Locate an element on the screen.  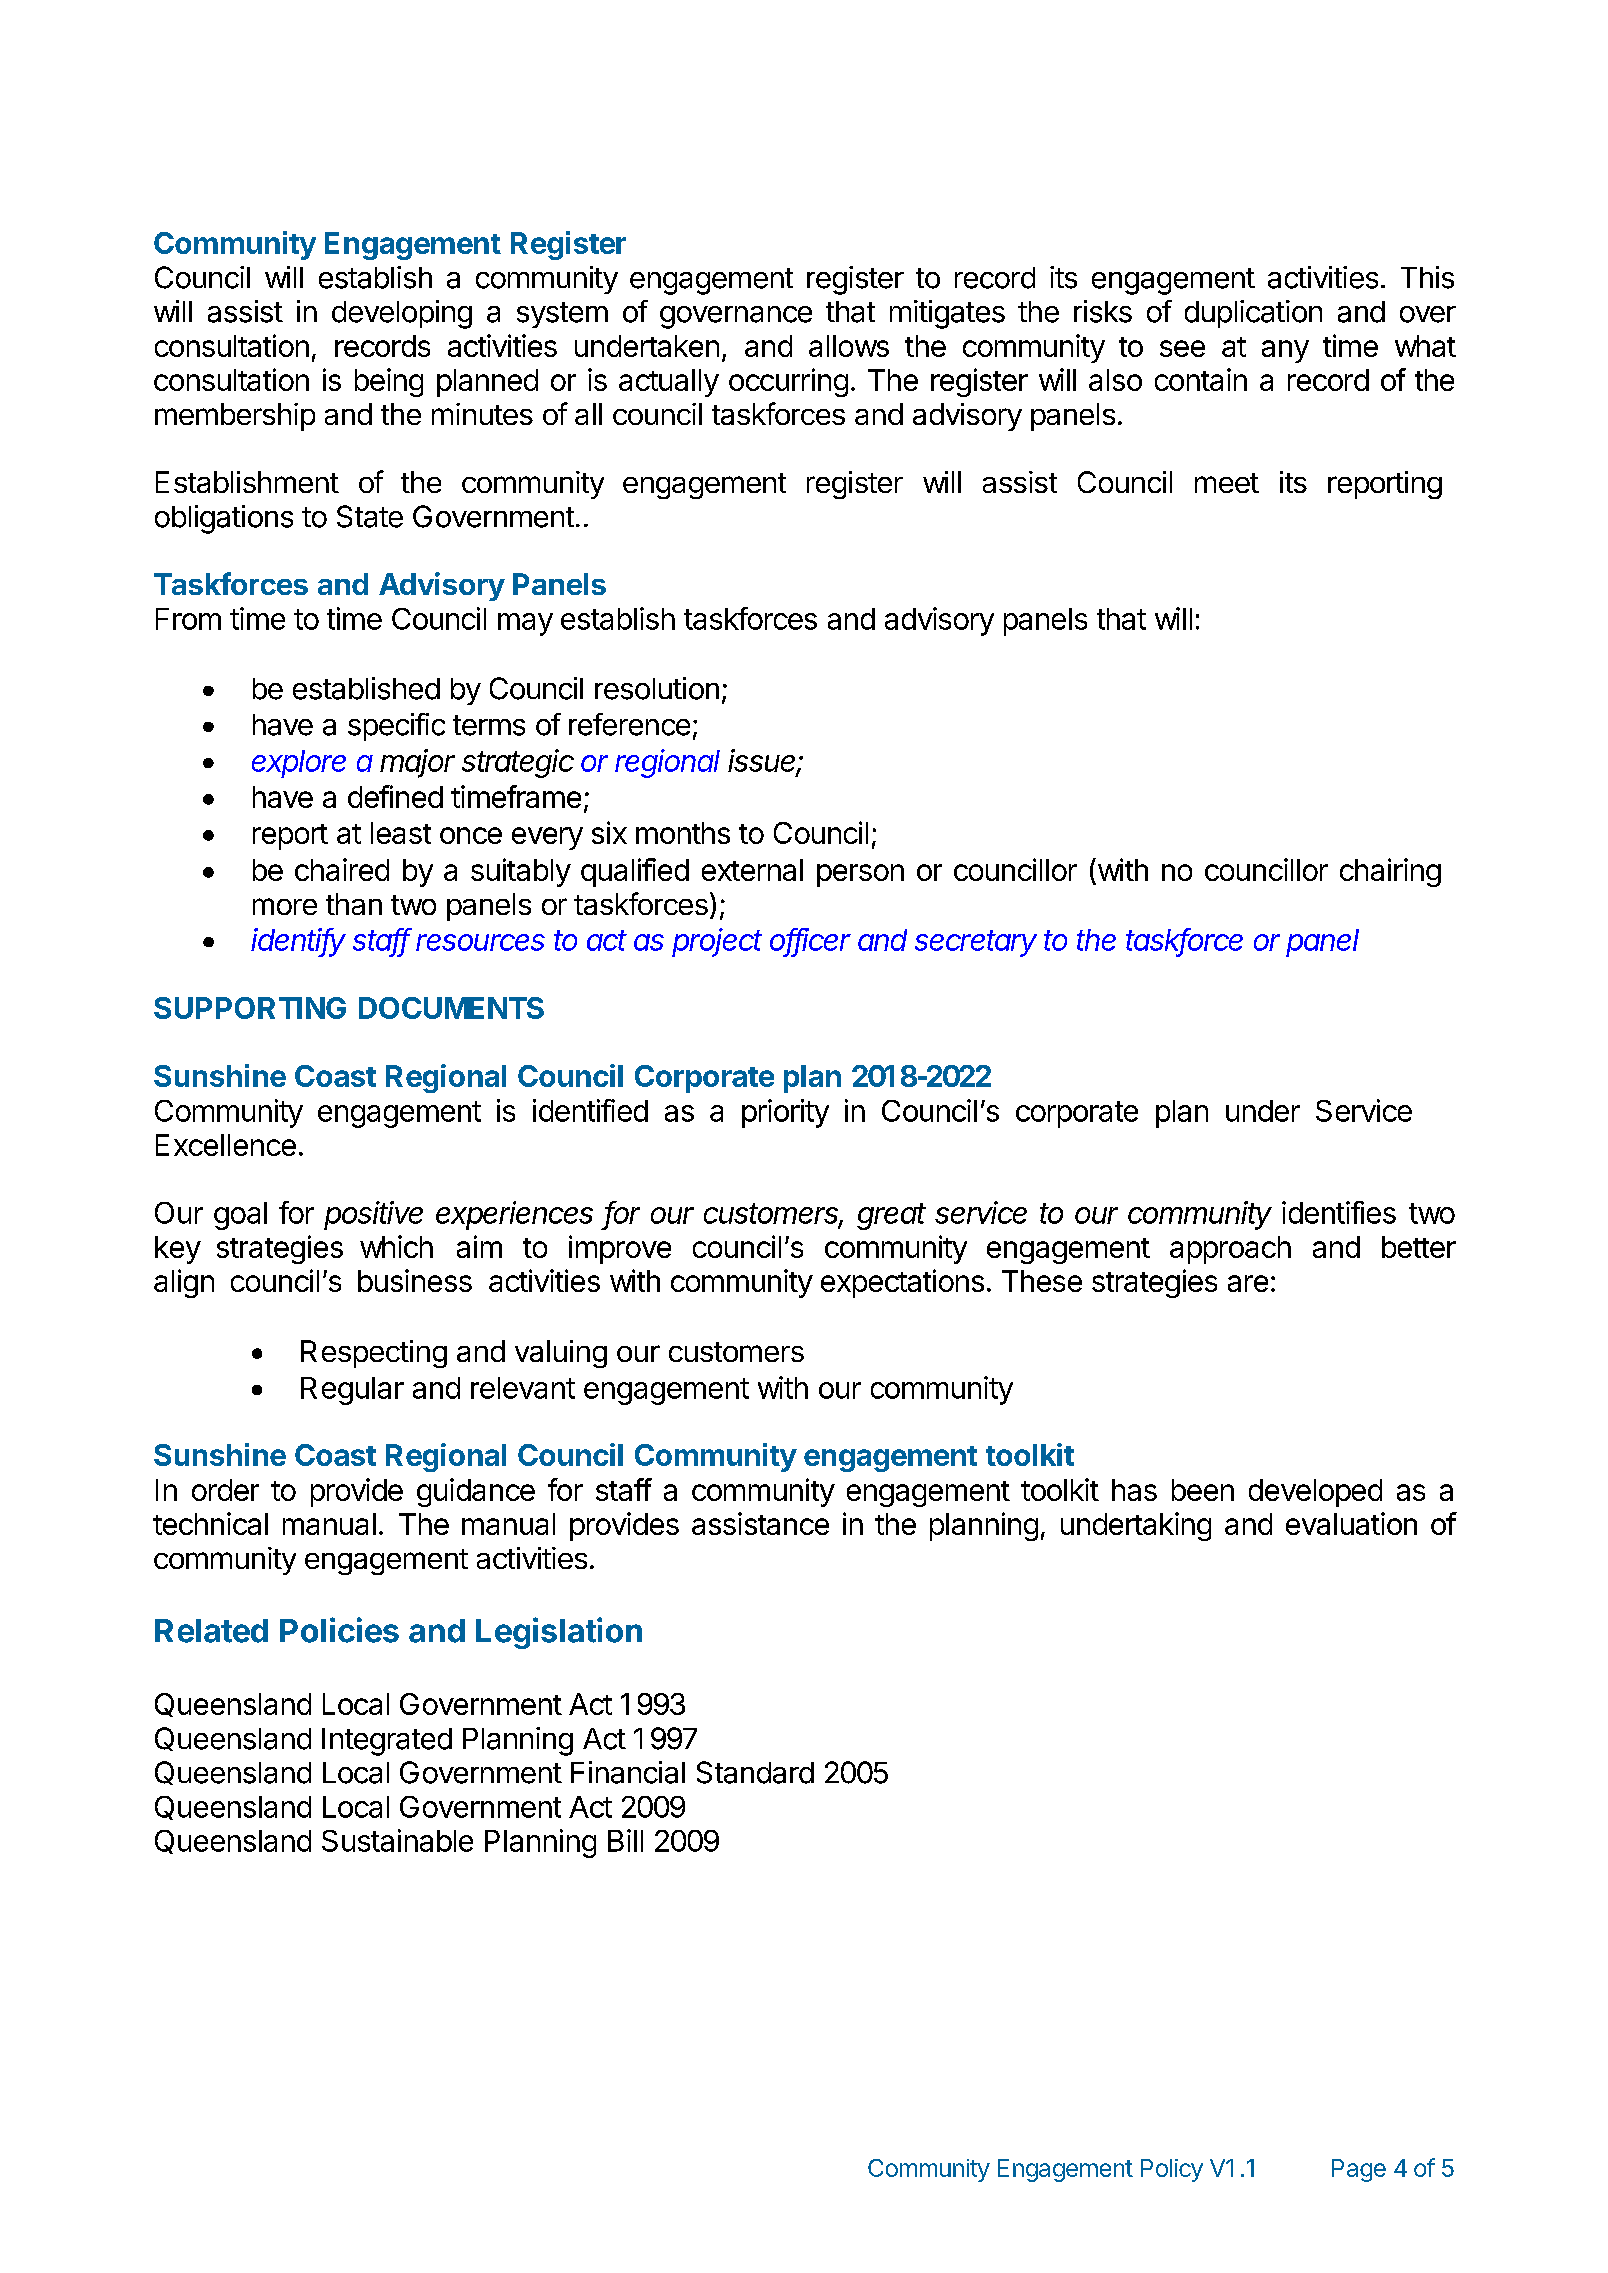
priority is located at coordinates (785, 1113).
